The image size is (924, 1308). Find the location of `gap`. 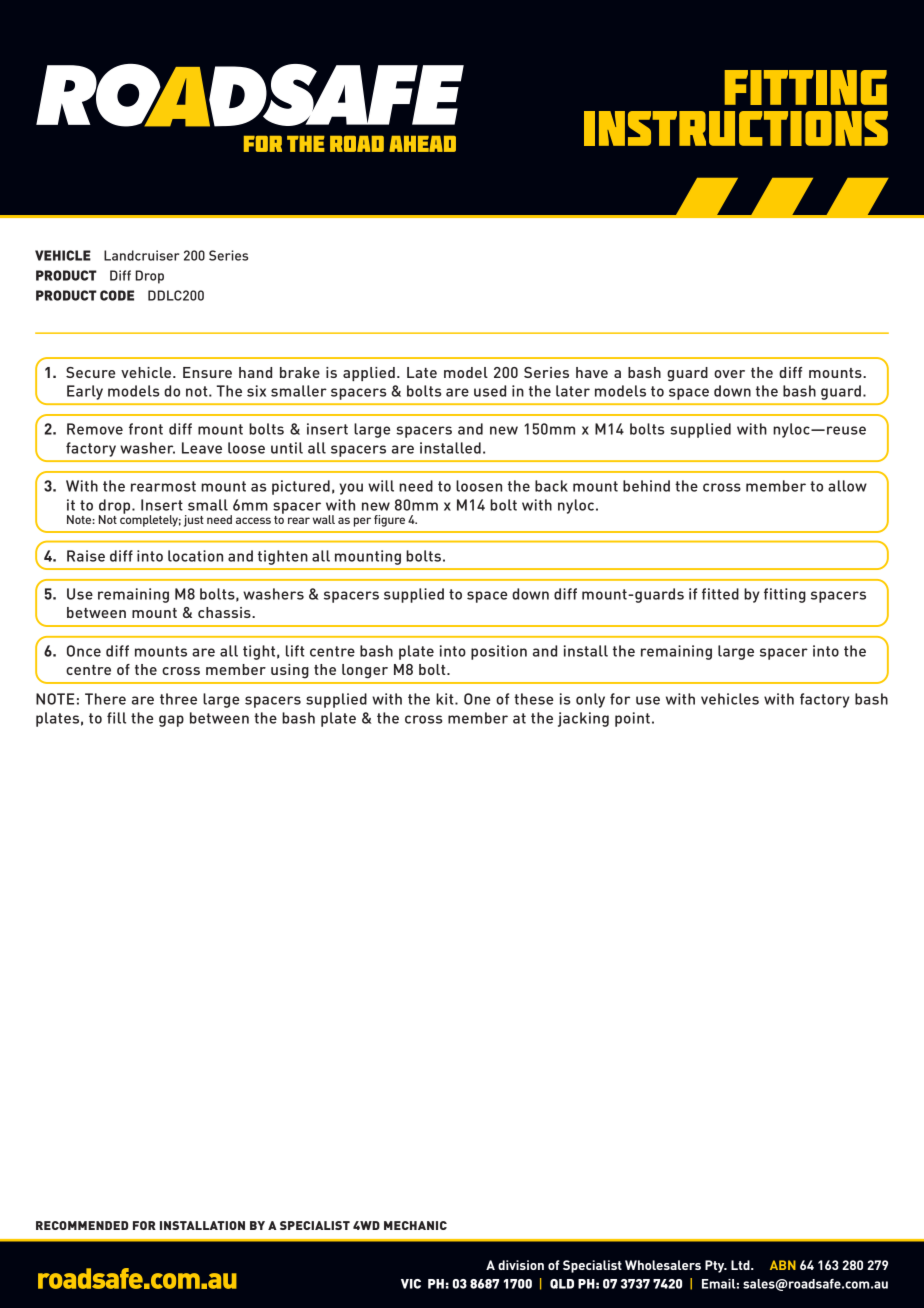

gap is located at coordinates (171, 721).
